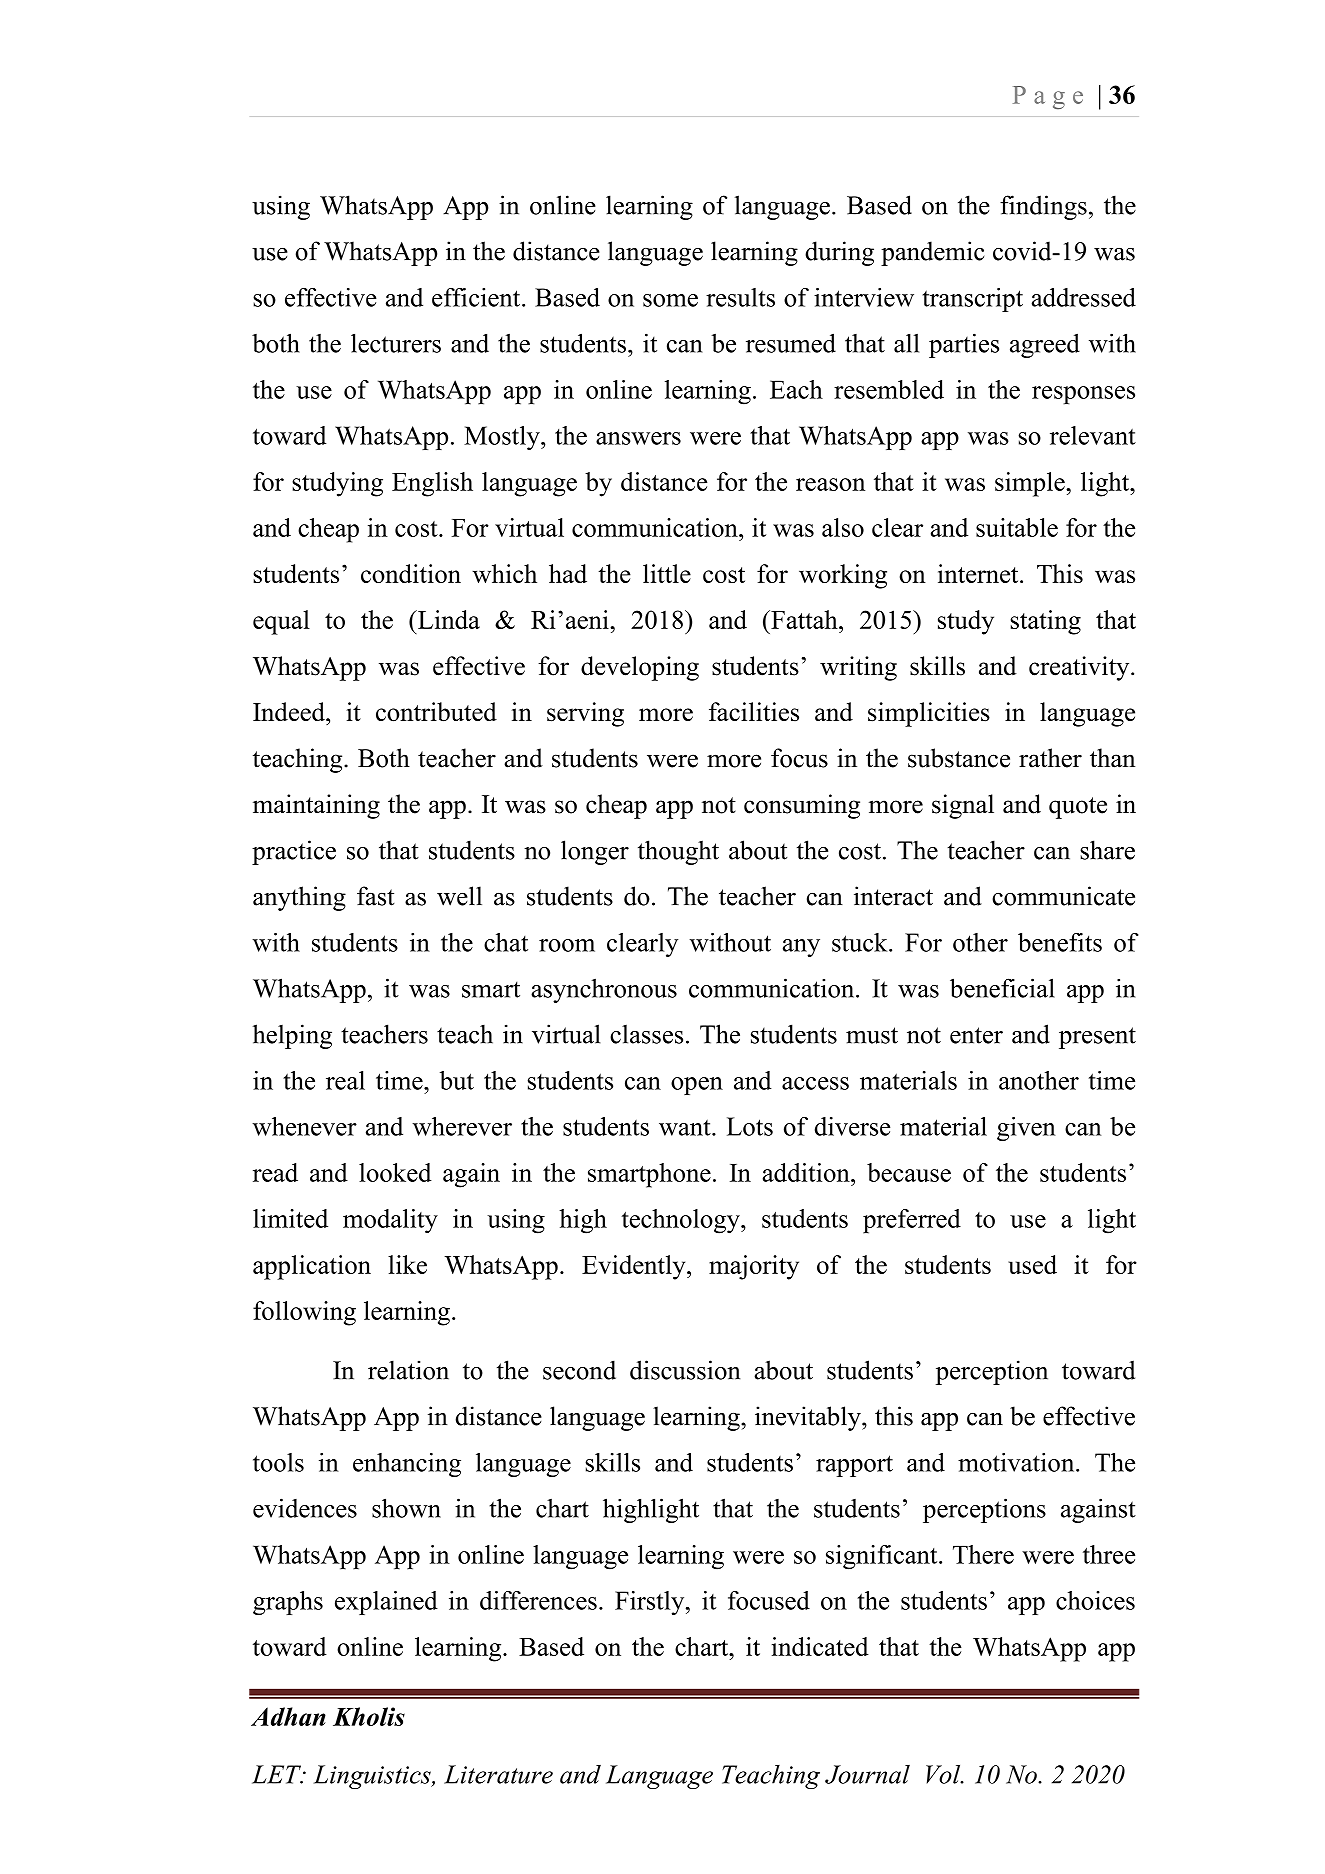 The image size is (1325, 1874). I want to click on Linguistics, so click(373, 1777).
